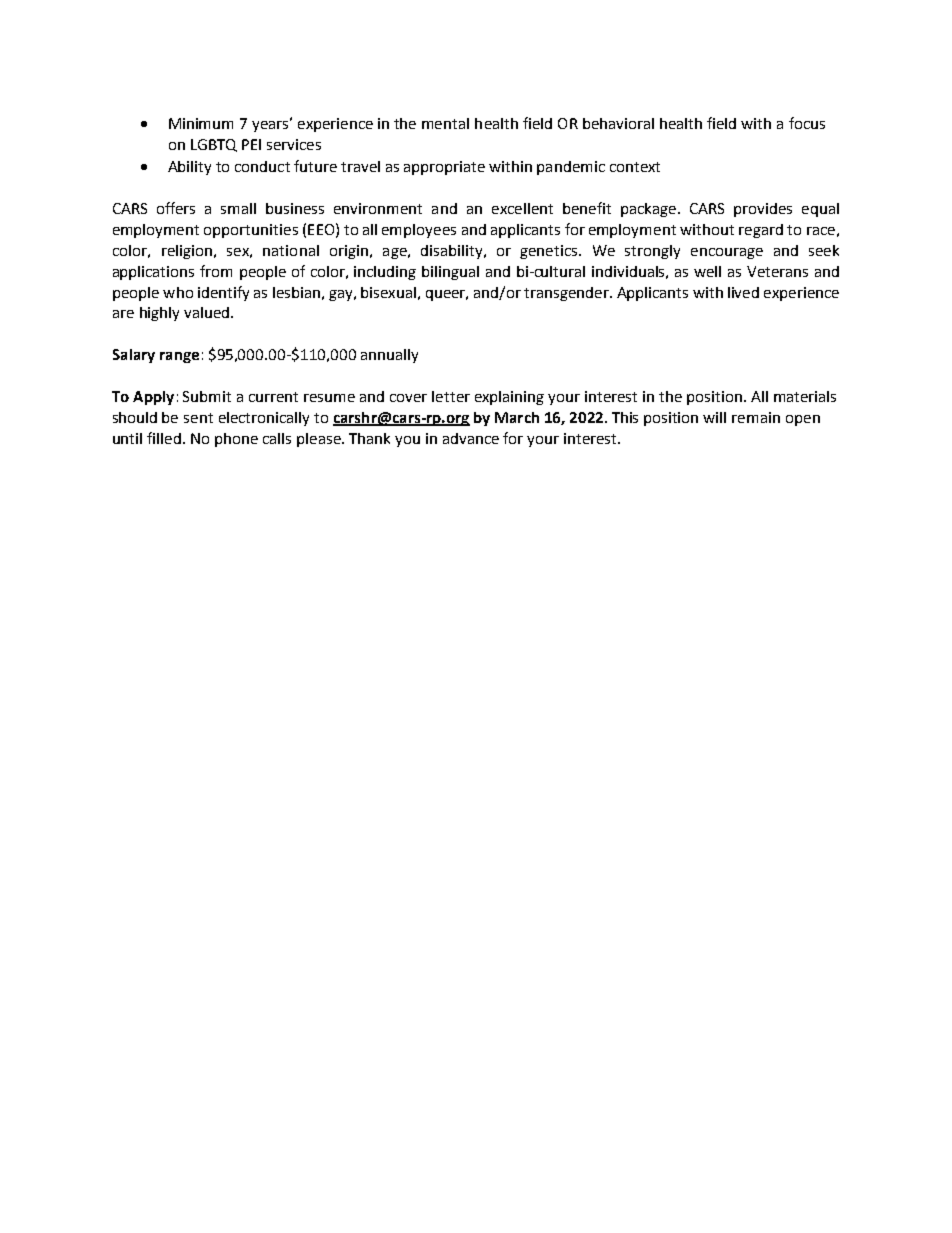 The width and height of the screenshot is (952, 1233). Describe the element at coordinates (216, 271) in the screenshot. I see `from` at that location.
